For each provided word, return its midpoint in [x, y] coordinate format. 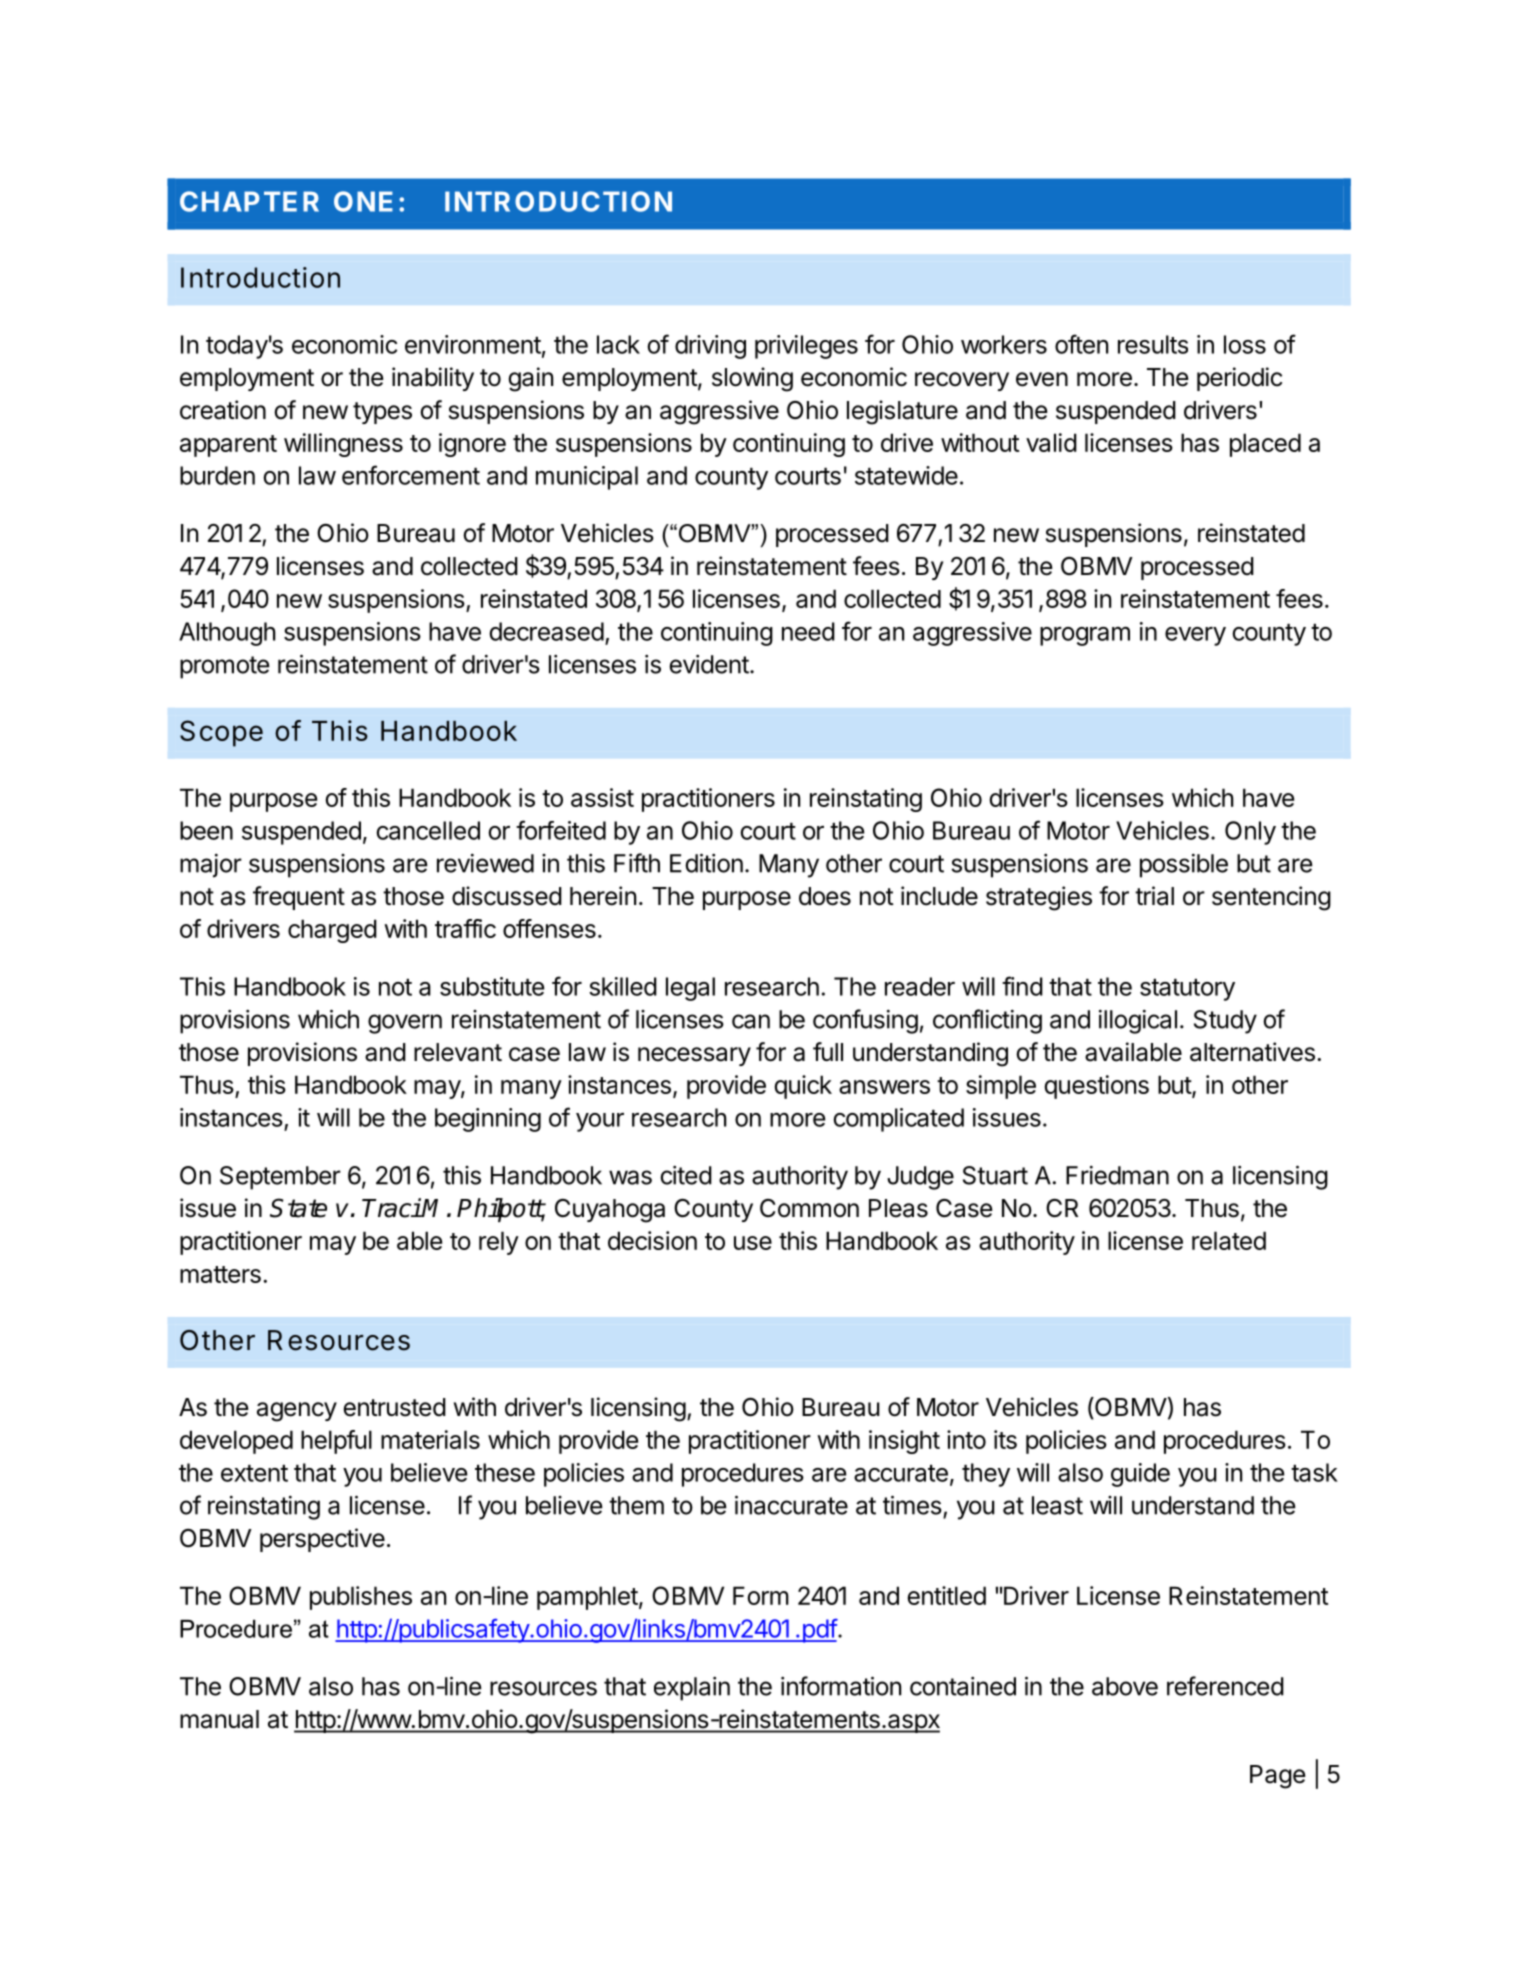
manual [219, 1719]
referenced [1225, 1686]
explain [692, 1689]
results [1153, 344]
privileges [806, 347]
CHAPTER [249, 201]
